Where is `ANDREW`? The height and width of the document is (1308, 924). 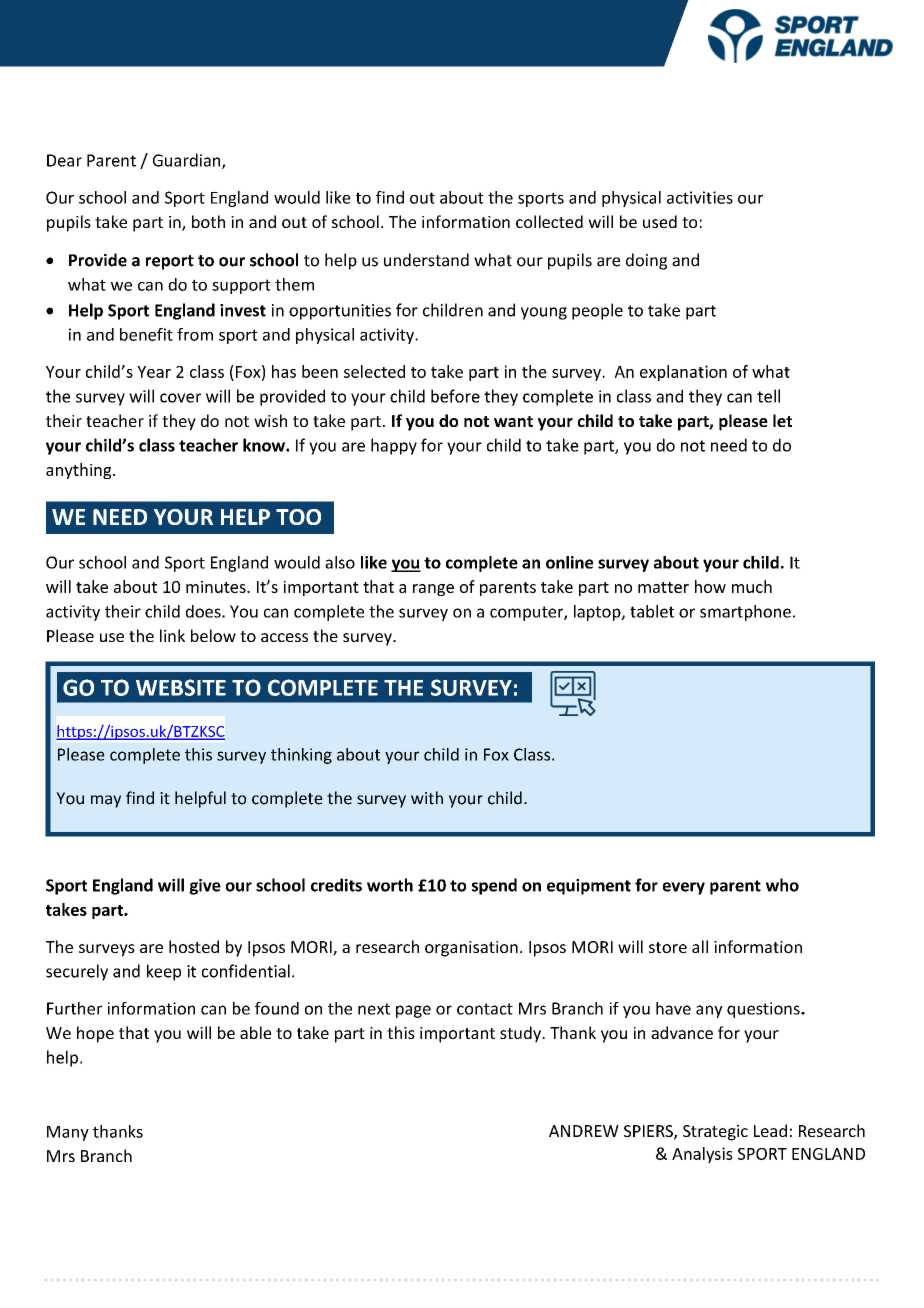 ANDREW is located at coordinates (584, 1131).
